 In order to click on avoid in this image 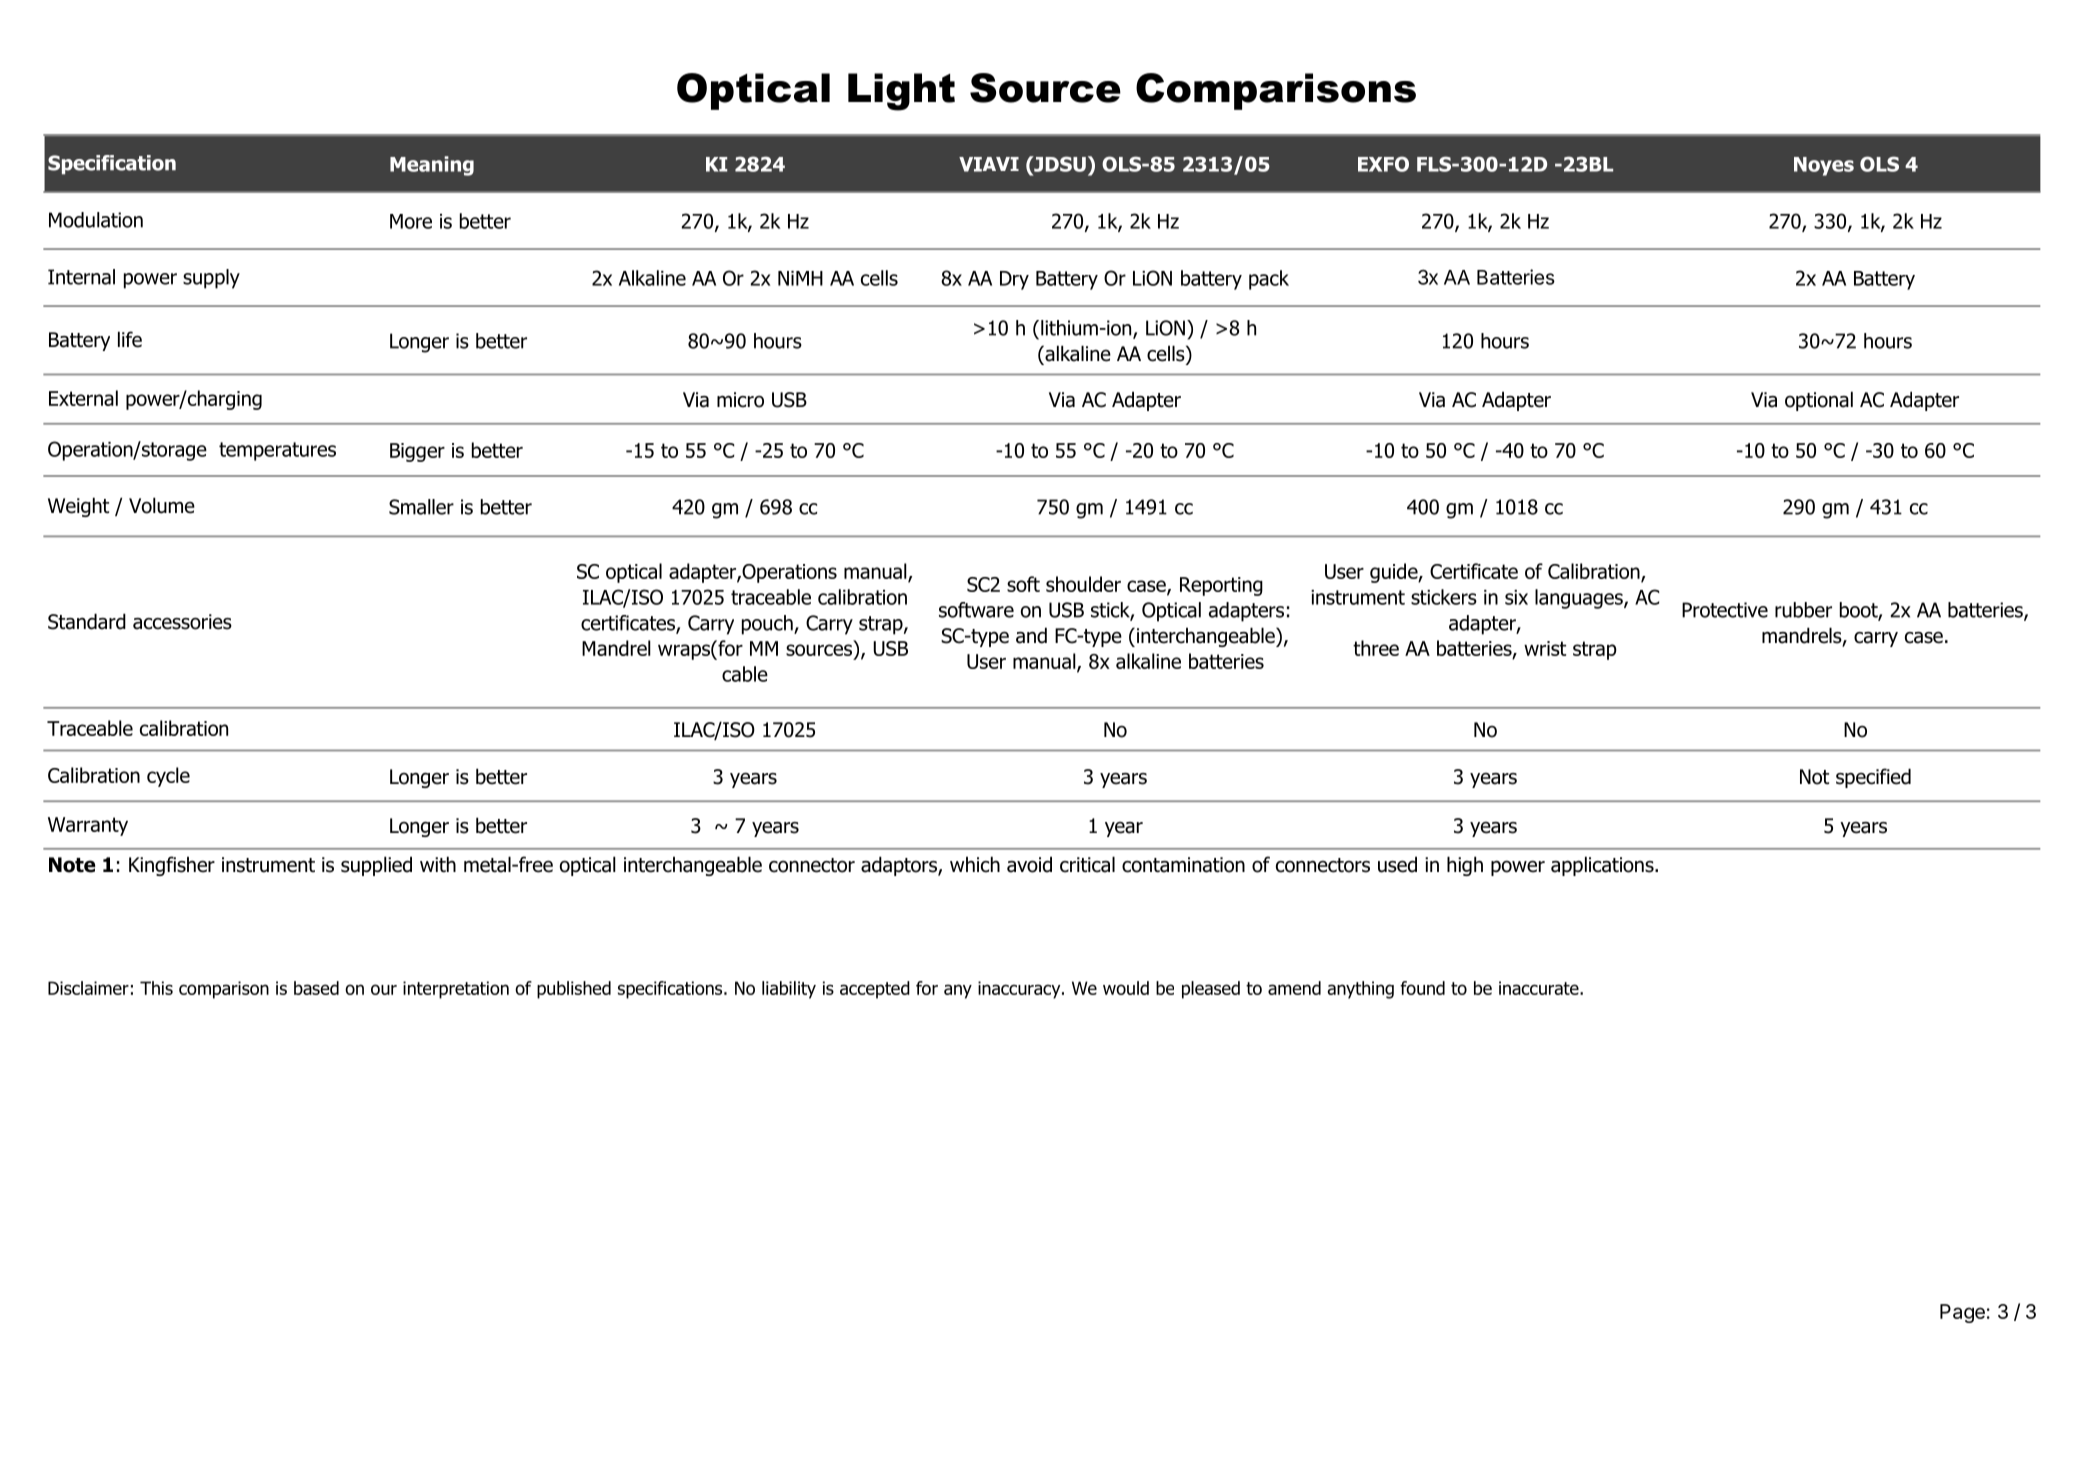, I will do `click(1029, 864)`.
